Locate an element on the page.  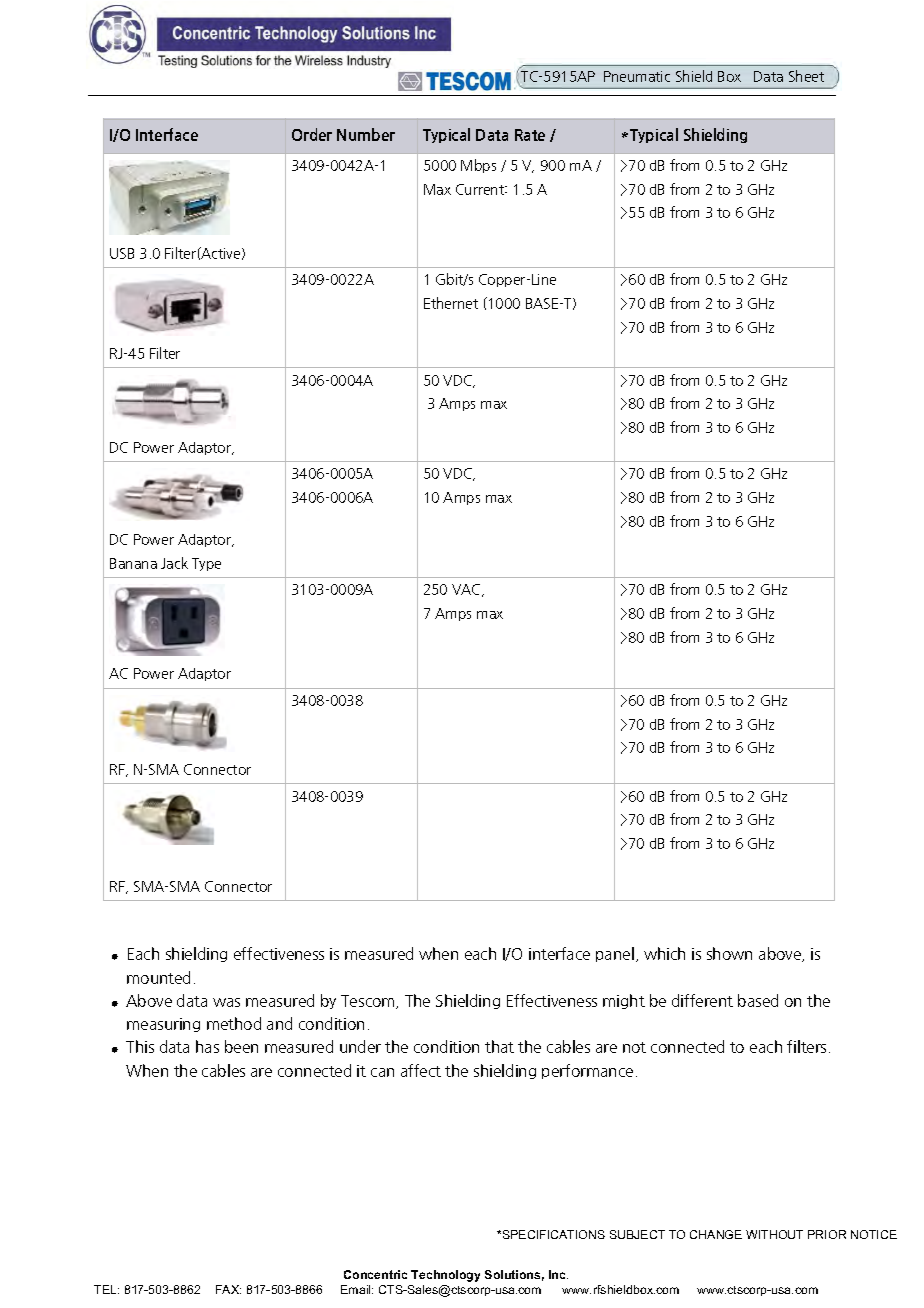
WITHOUT is located at coordinates (774, 1234).
